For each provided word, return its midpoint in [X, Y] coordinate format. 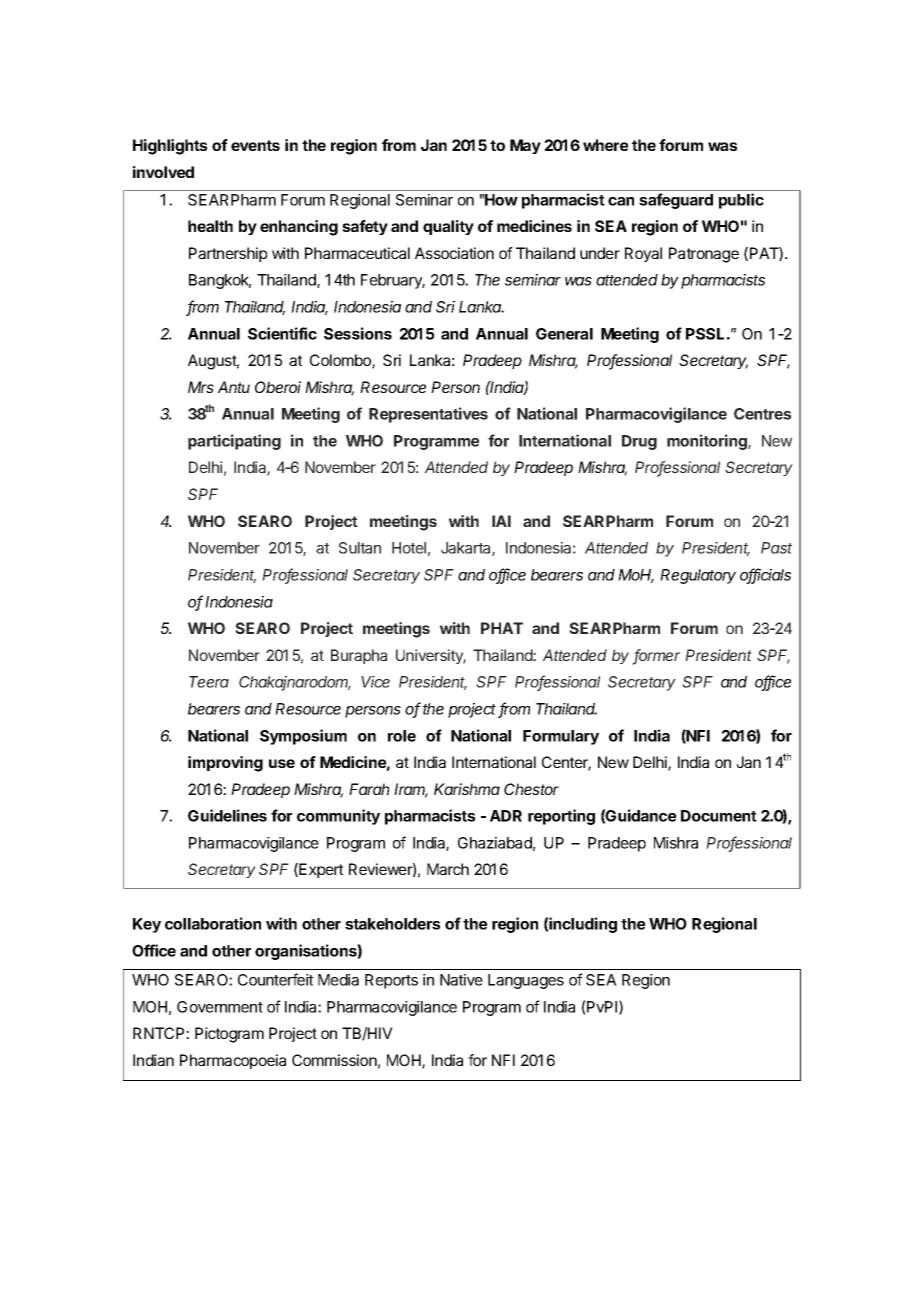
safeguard [676, 201]
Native [461, 980]
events [255, 145]
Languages [526, 981]
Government [220, 1007]
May [525, 146]
